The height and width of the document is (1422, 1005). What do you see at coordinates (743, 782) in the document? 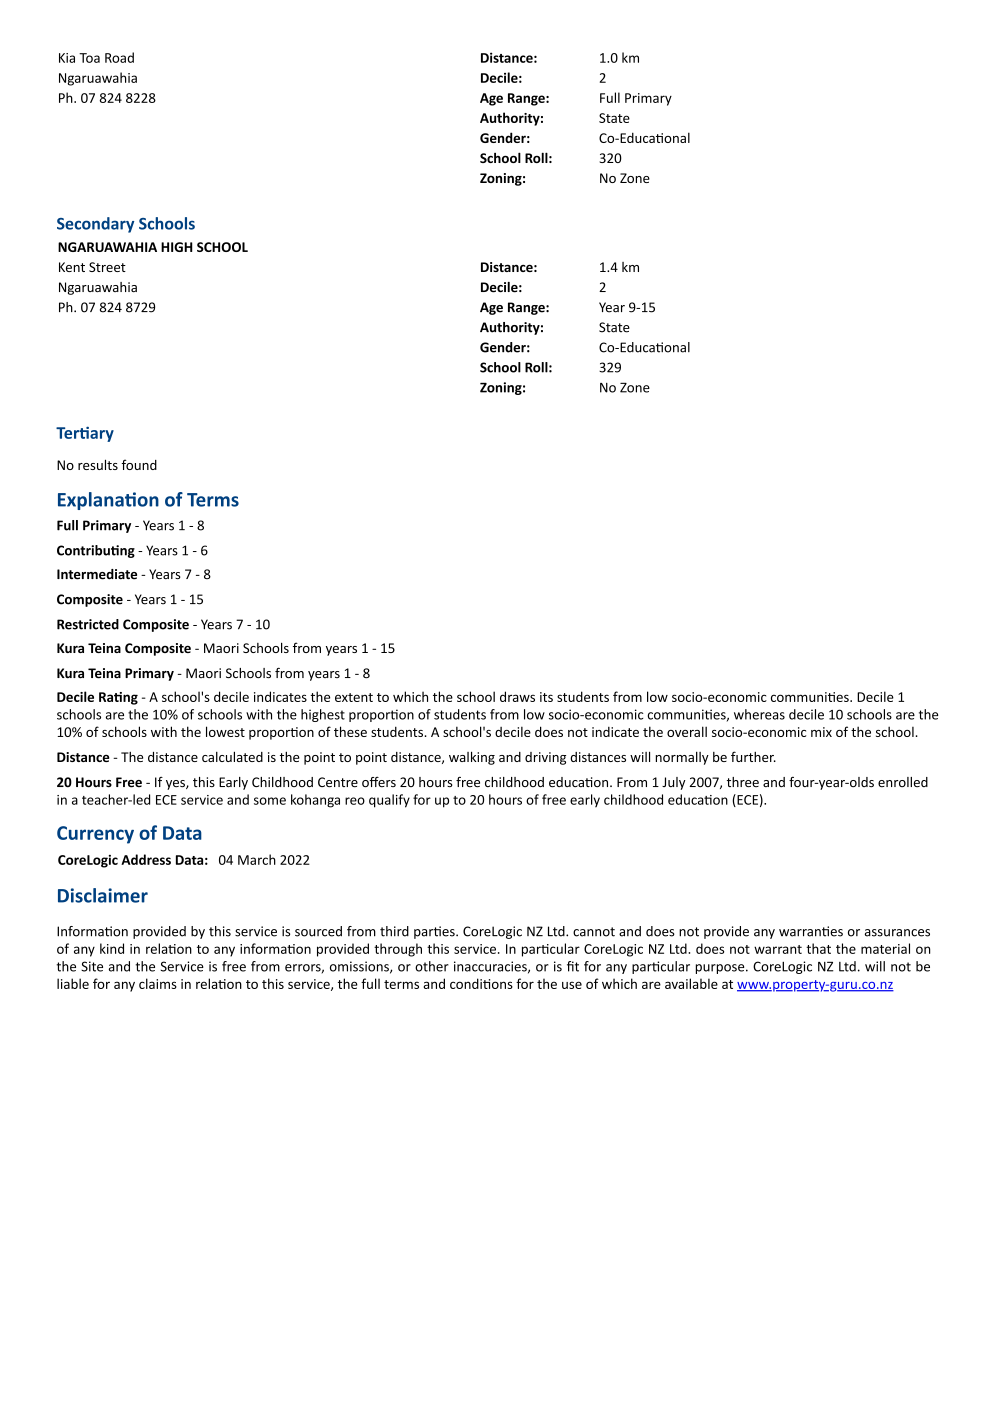
I see `three` at bounding box center [743, 782].
